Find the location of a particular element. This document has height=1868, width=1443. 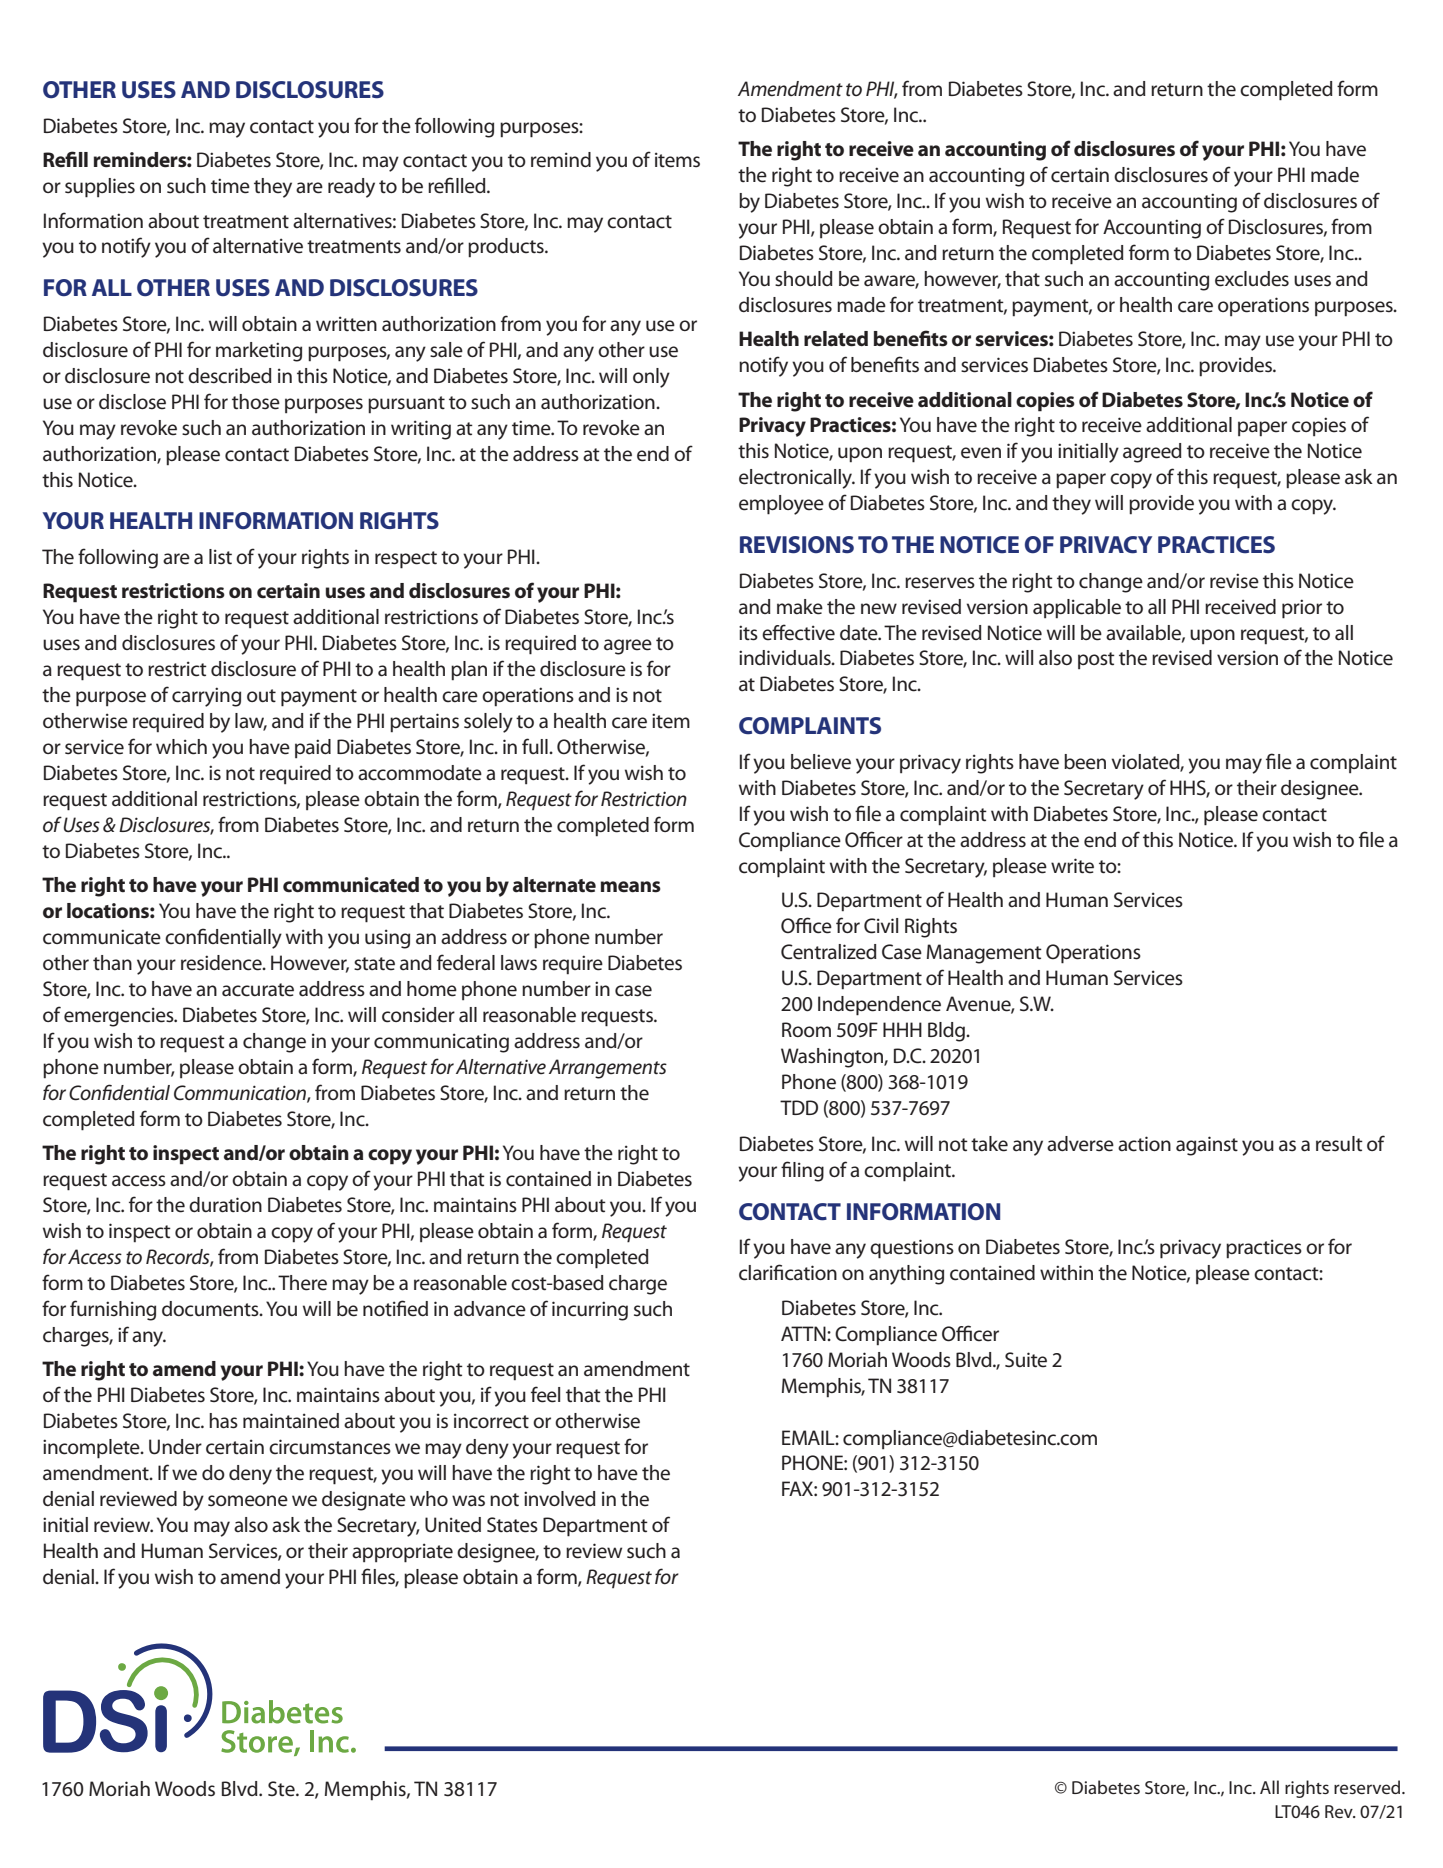

should is located at coordinates (804, 279).
